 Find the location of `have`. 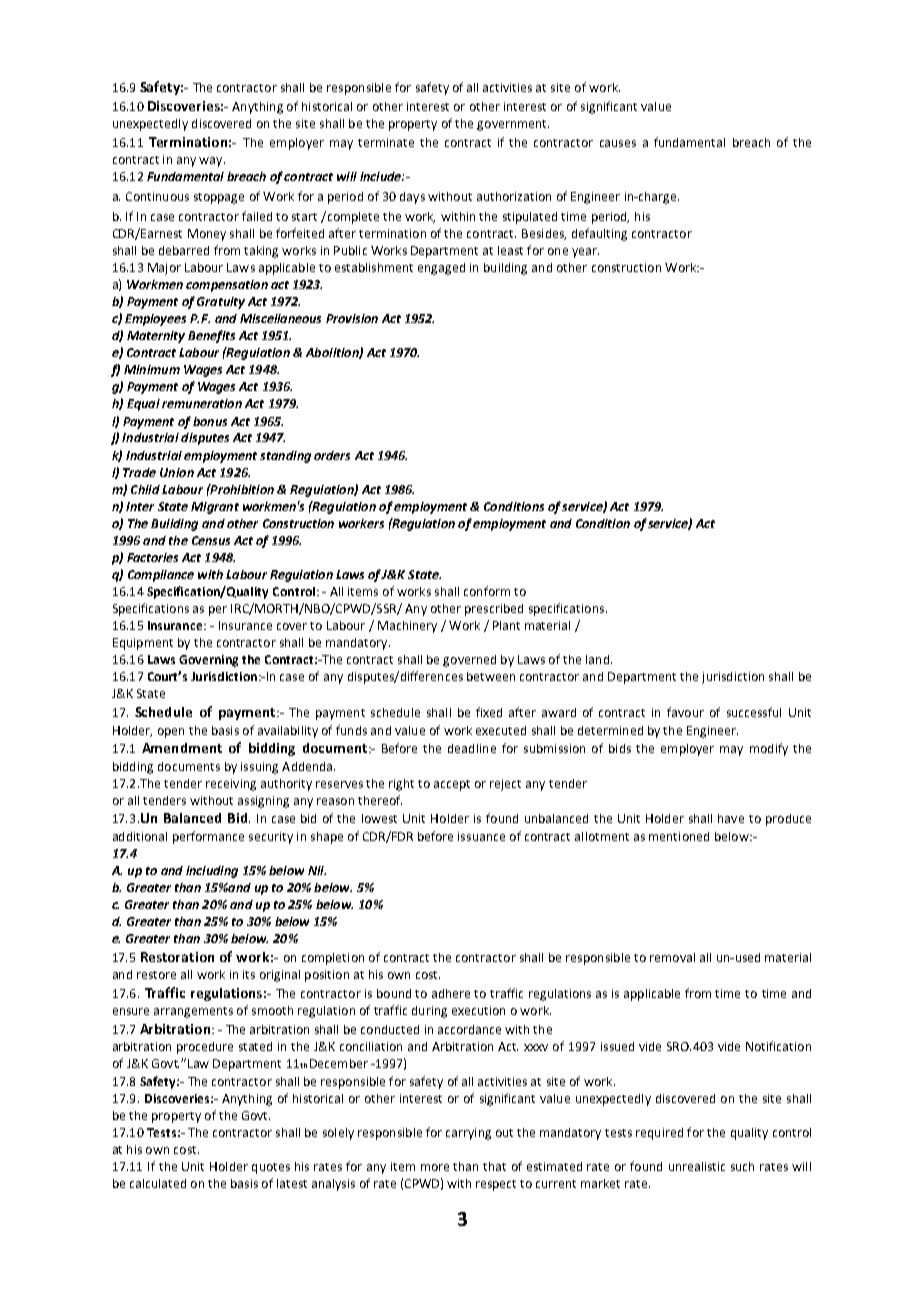

have is located at coordinates (731, 818).
